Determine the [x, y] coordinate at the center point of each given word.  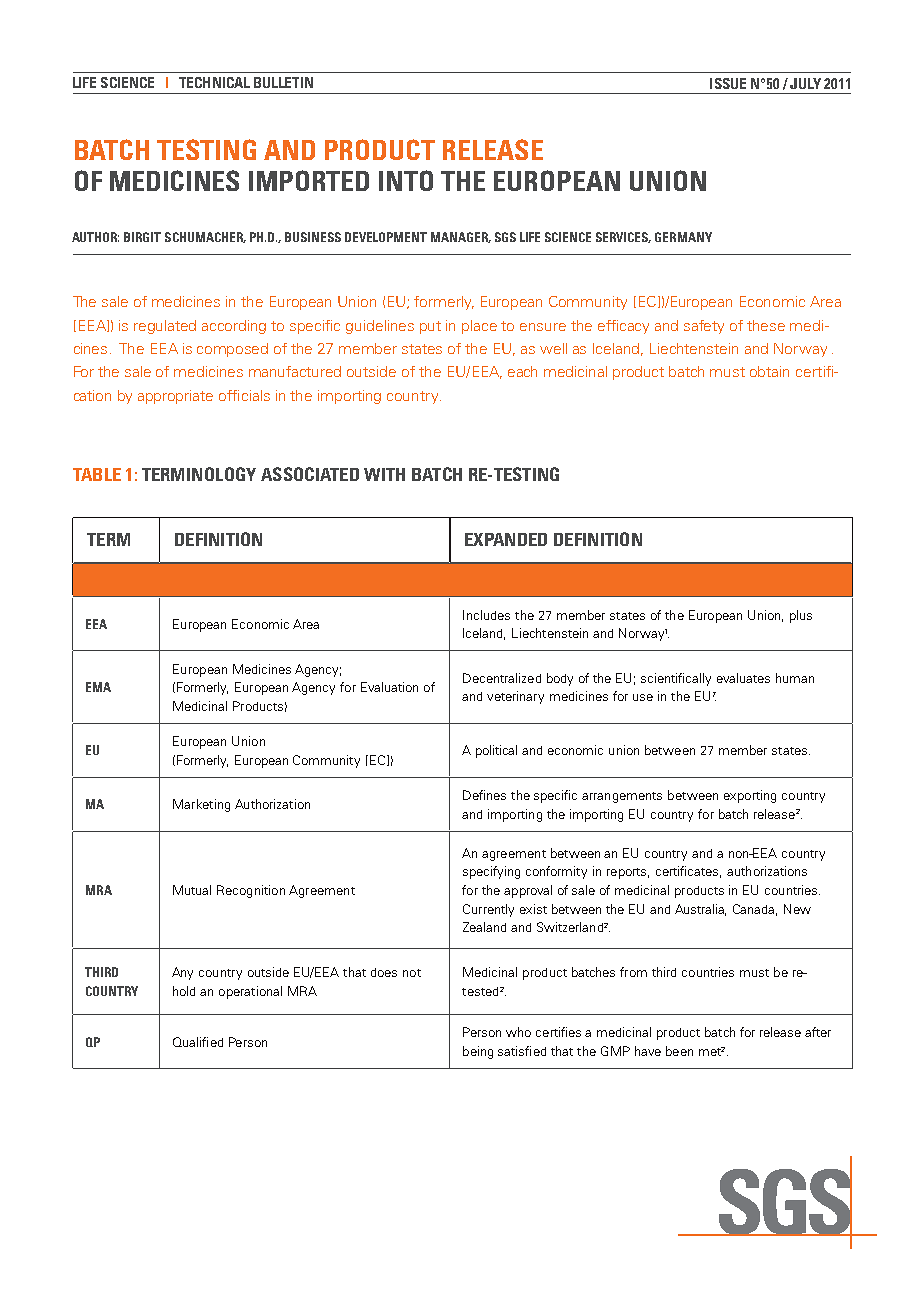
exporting [750, 796]
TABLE [97, 474]
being [478, 1052]
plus [801, 616]
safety [704, 327]
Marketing [201, 805]
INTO [406, 180]
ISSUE [728, 83]
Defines [484, 795]
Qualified [198, 1042]
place [479, 327]
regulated [165, 327]
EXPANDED [506, 539]
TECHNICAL [214, 82]
